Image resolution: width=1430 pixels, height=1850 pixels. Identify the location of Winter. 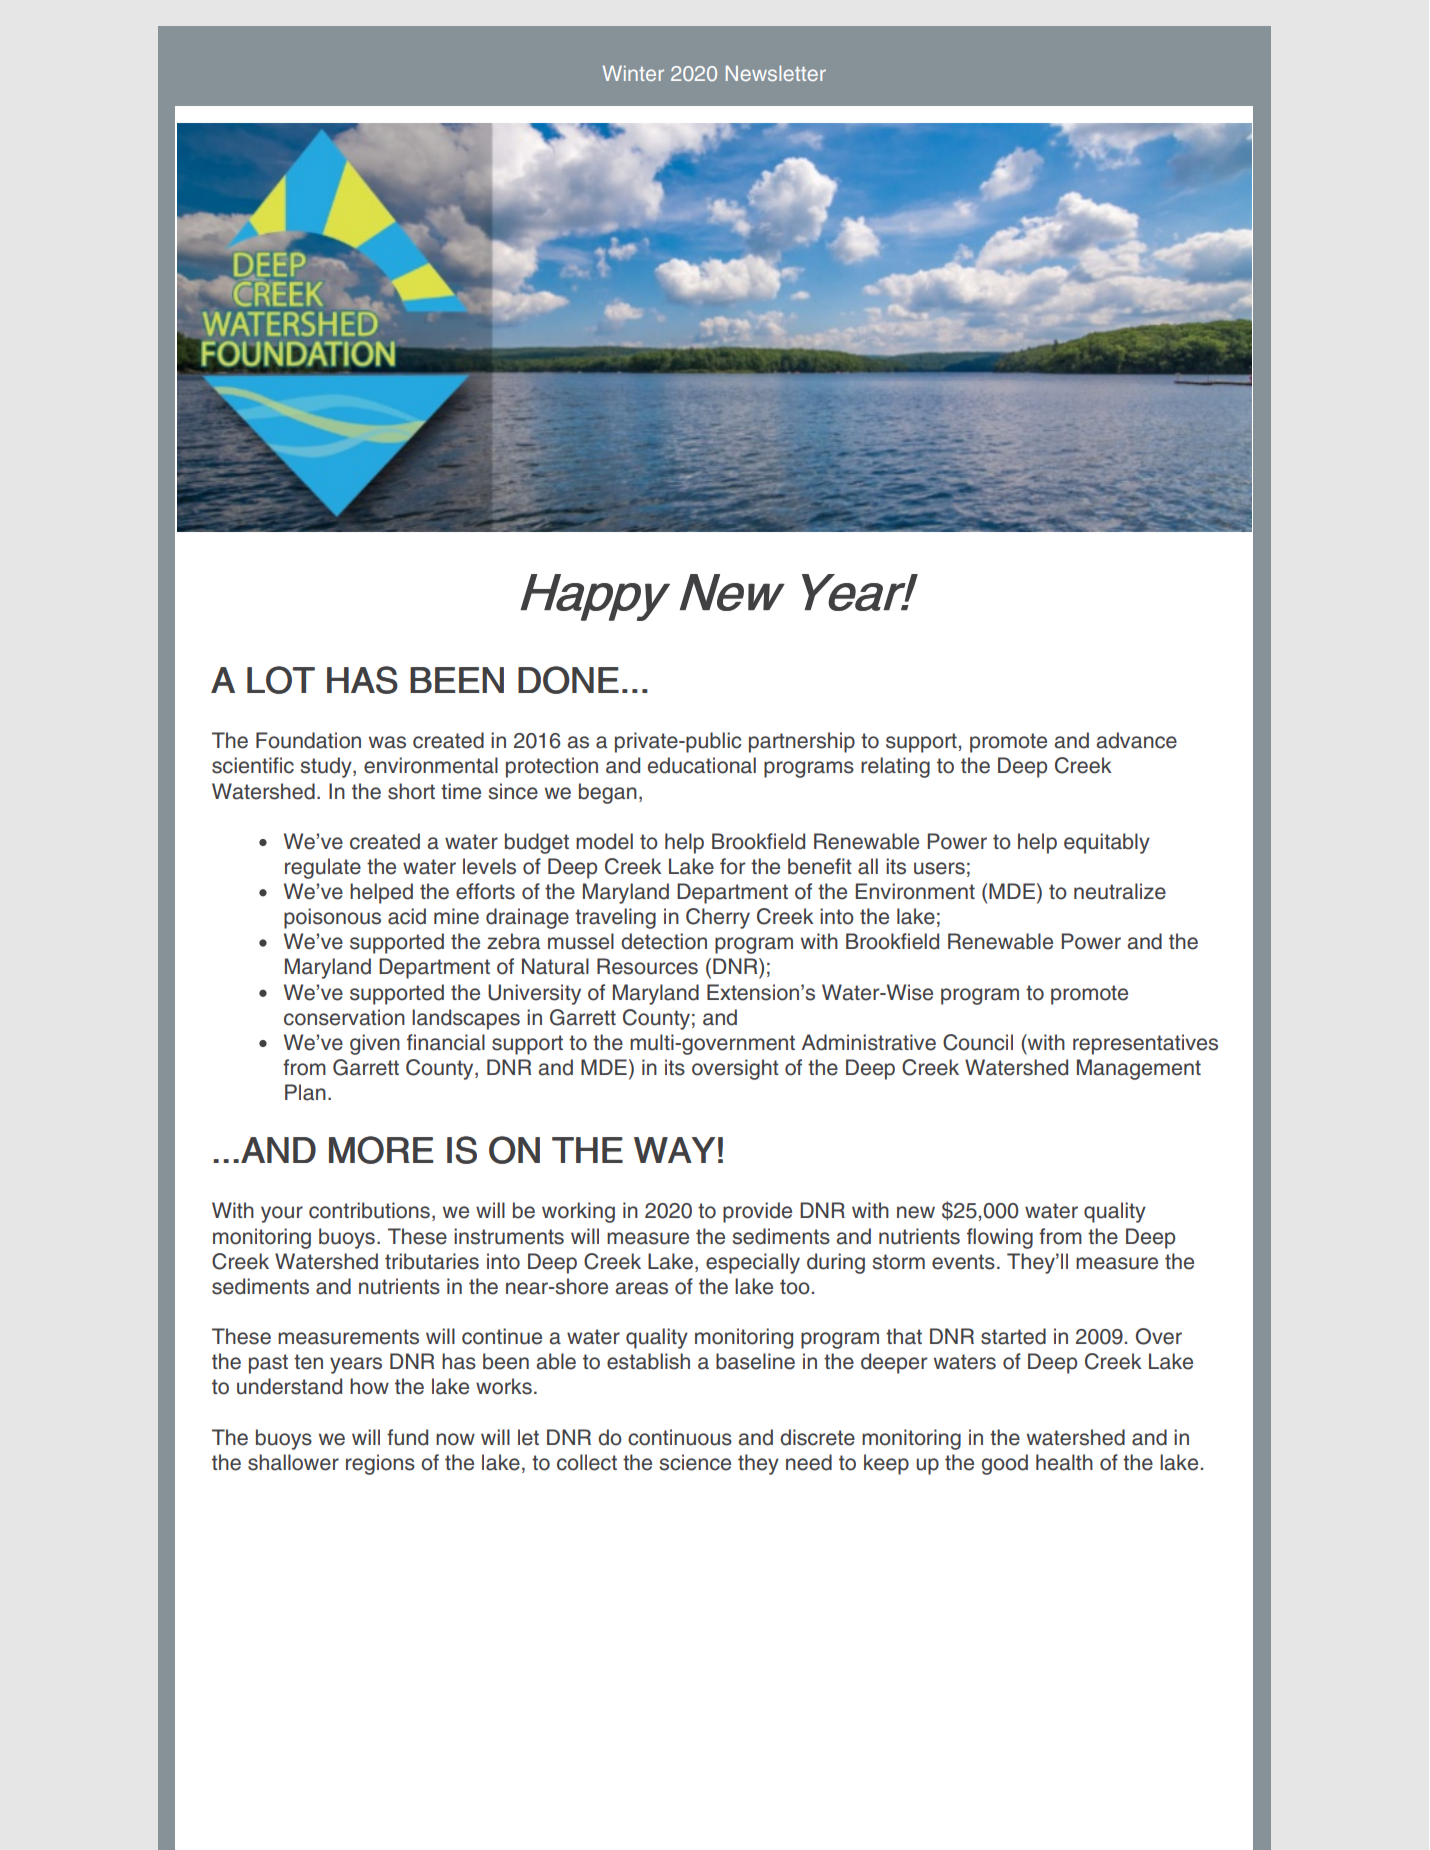
(633, 73).
